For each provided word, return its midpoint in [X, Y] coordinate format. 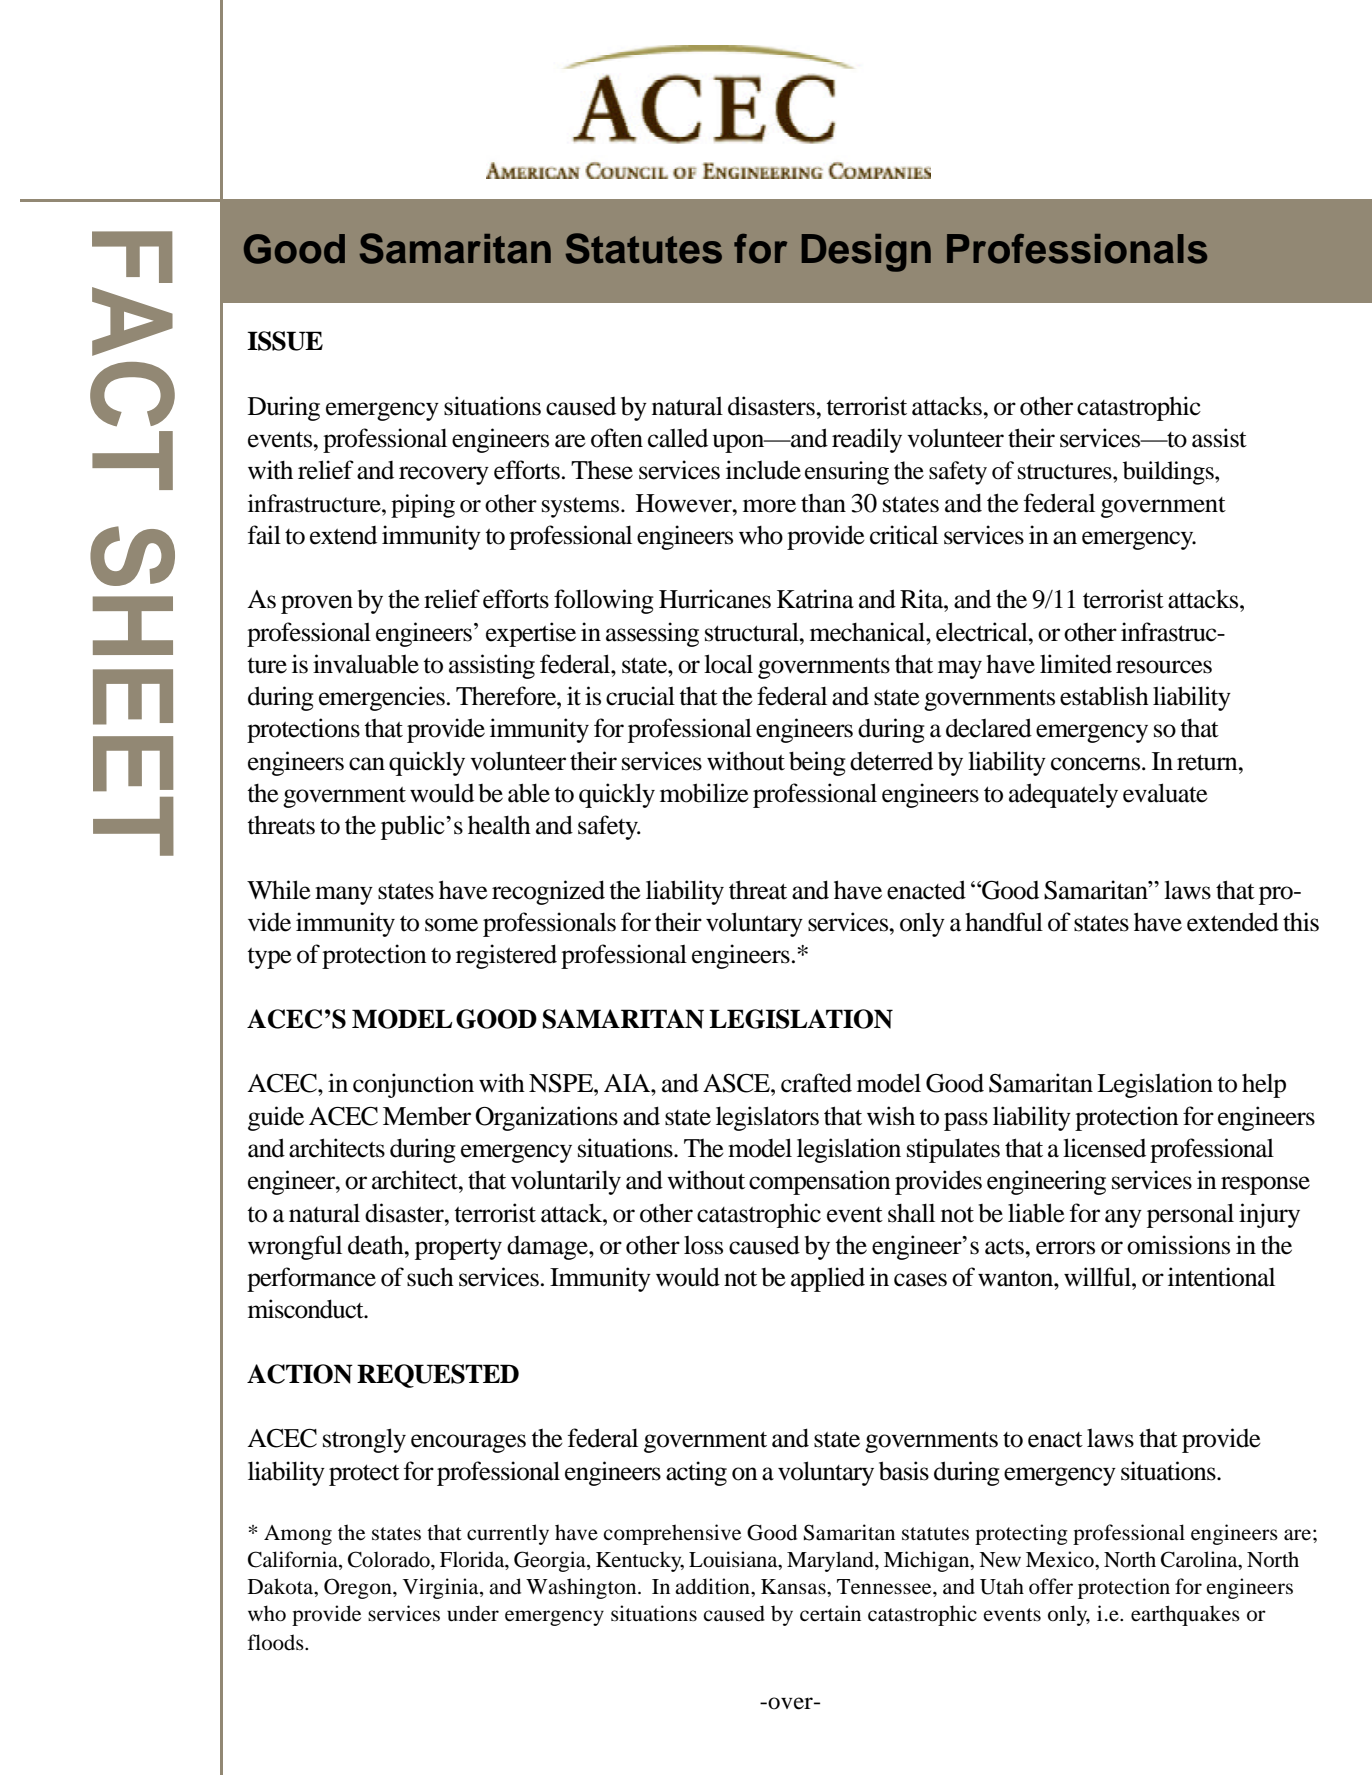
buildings [1169, 473]
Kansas [794, 1586]
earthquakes [1185, 1615]
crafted [816, 1083]
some [451, 925]
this [1301, 922]
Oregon [359, 1588]
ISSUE [285, 341]
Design [866, 253]
